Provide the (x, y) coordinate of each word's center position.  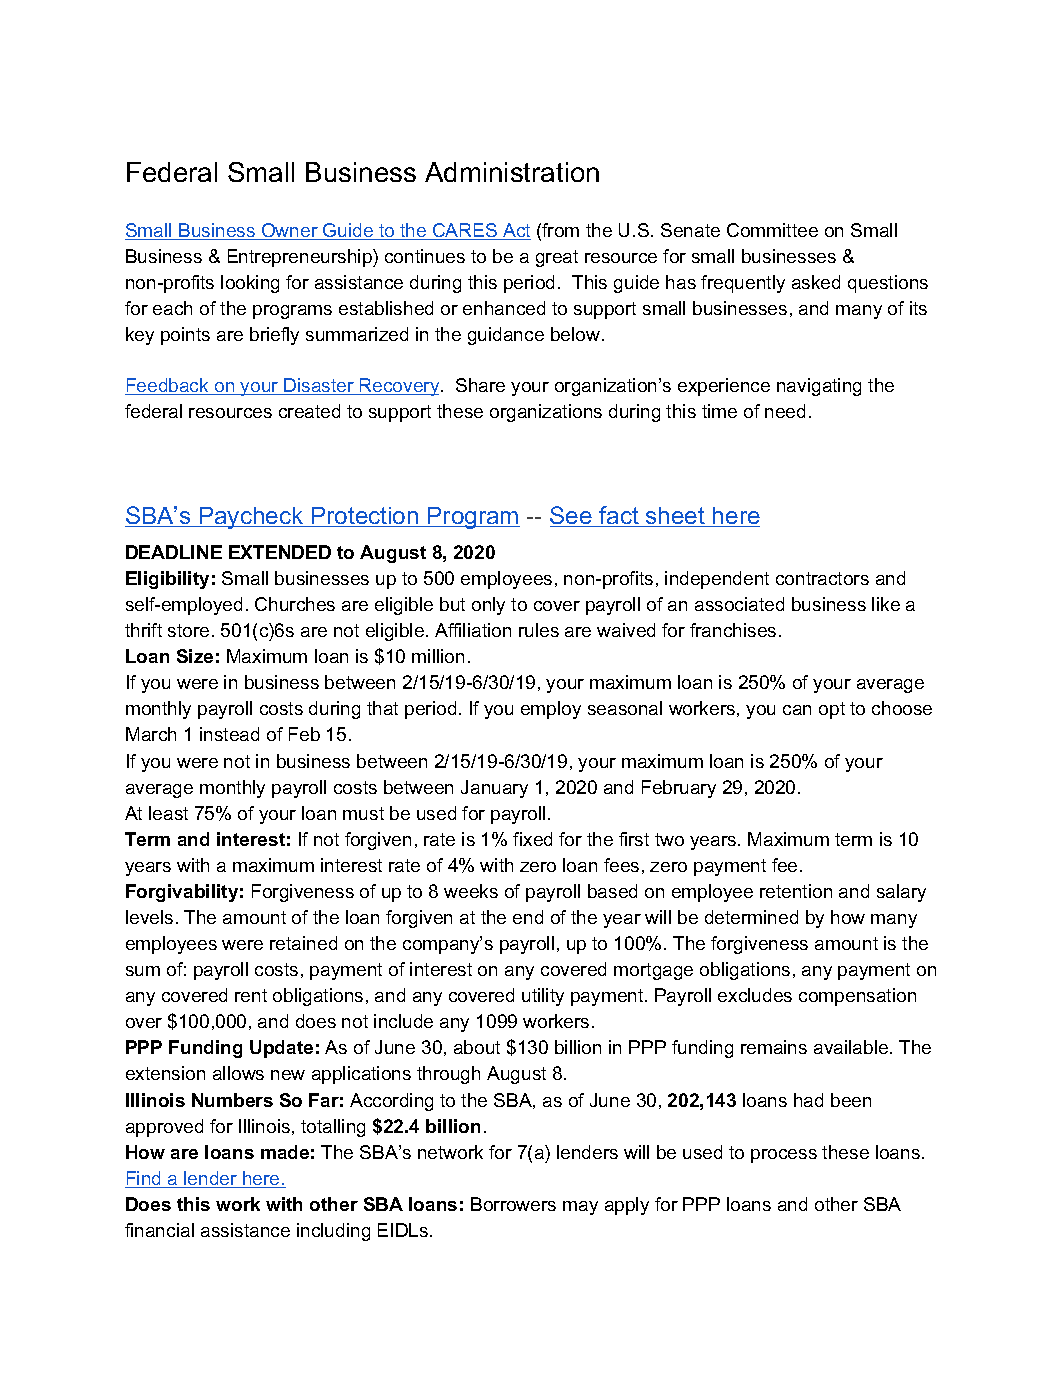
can (797, 710)
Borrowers (513, 1204)
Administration (512, 172)
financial (159, 1230)
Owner (290, 231)
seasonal (625, 708)
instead (229, 734)
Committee (772, 230)
